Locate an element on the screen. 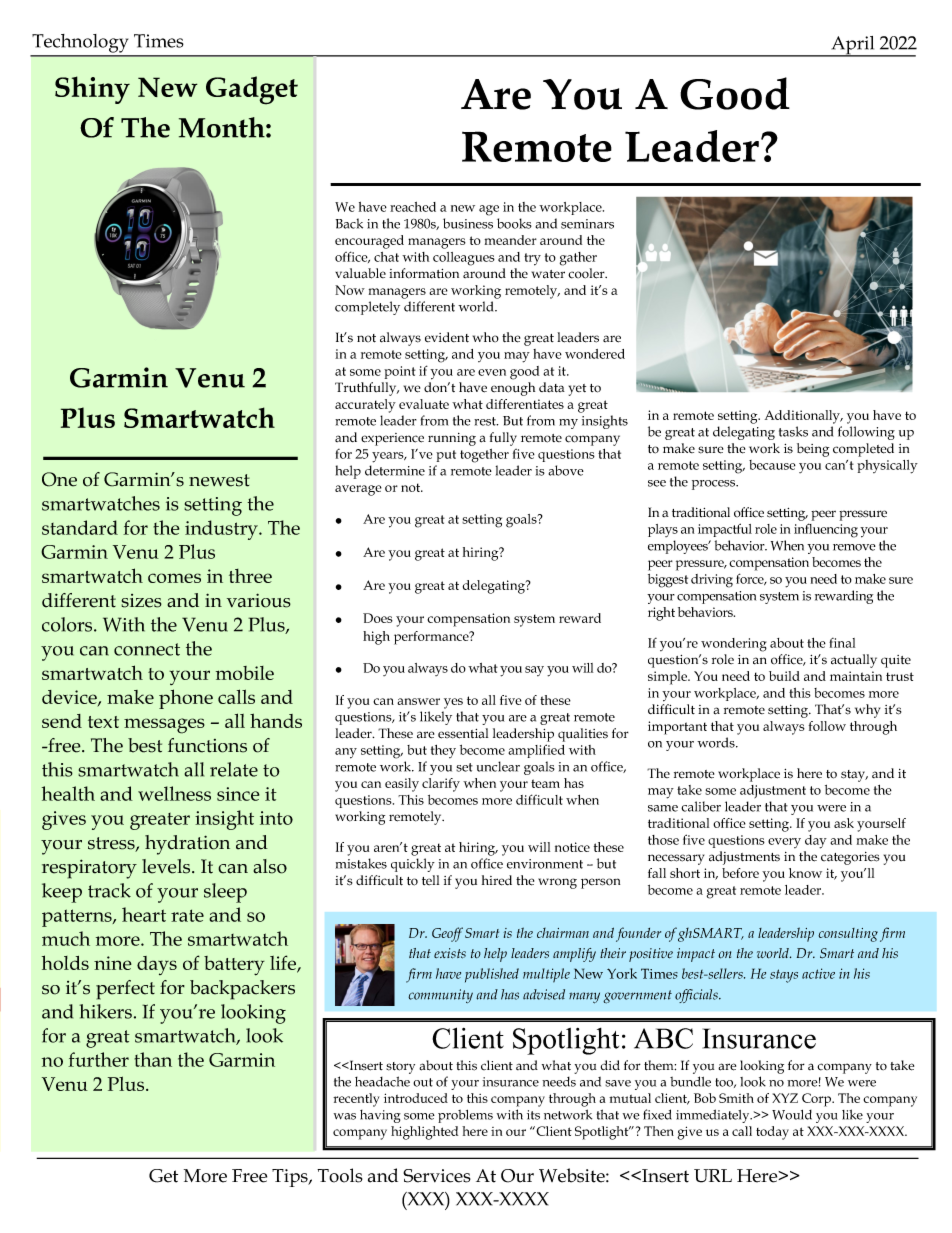  every is located at coordinates (784, 843).
